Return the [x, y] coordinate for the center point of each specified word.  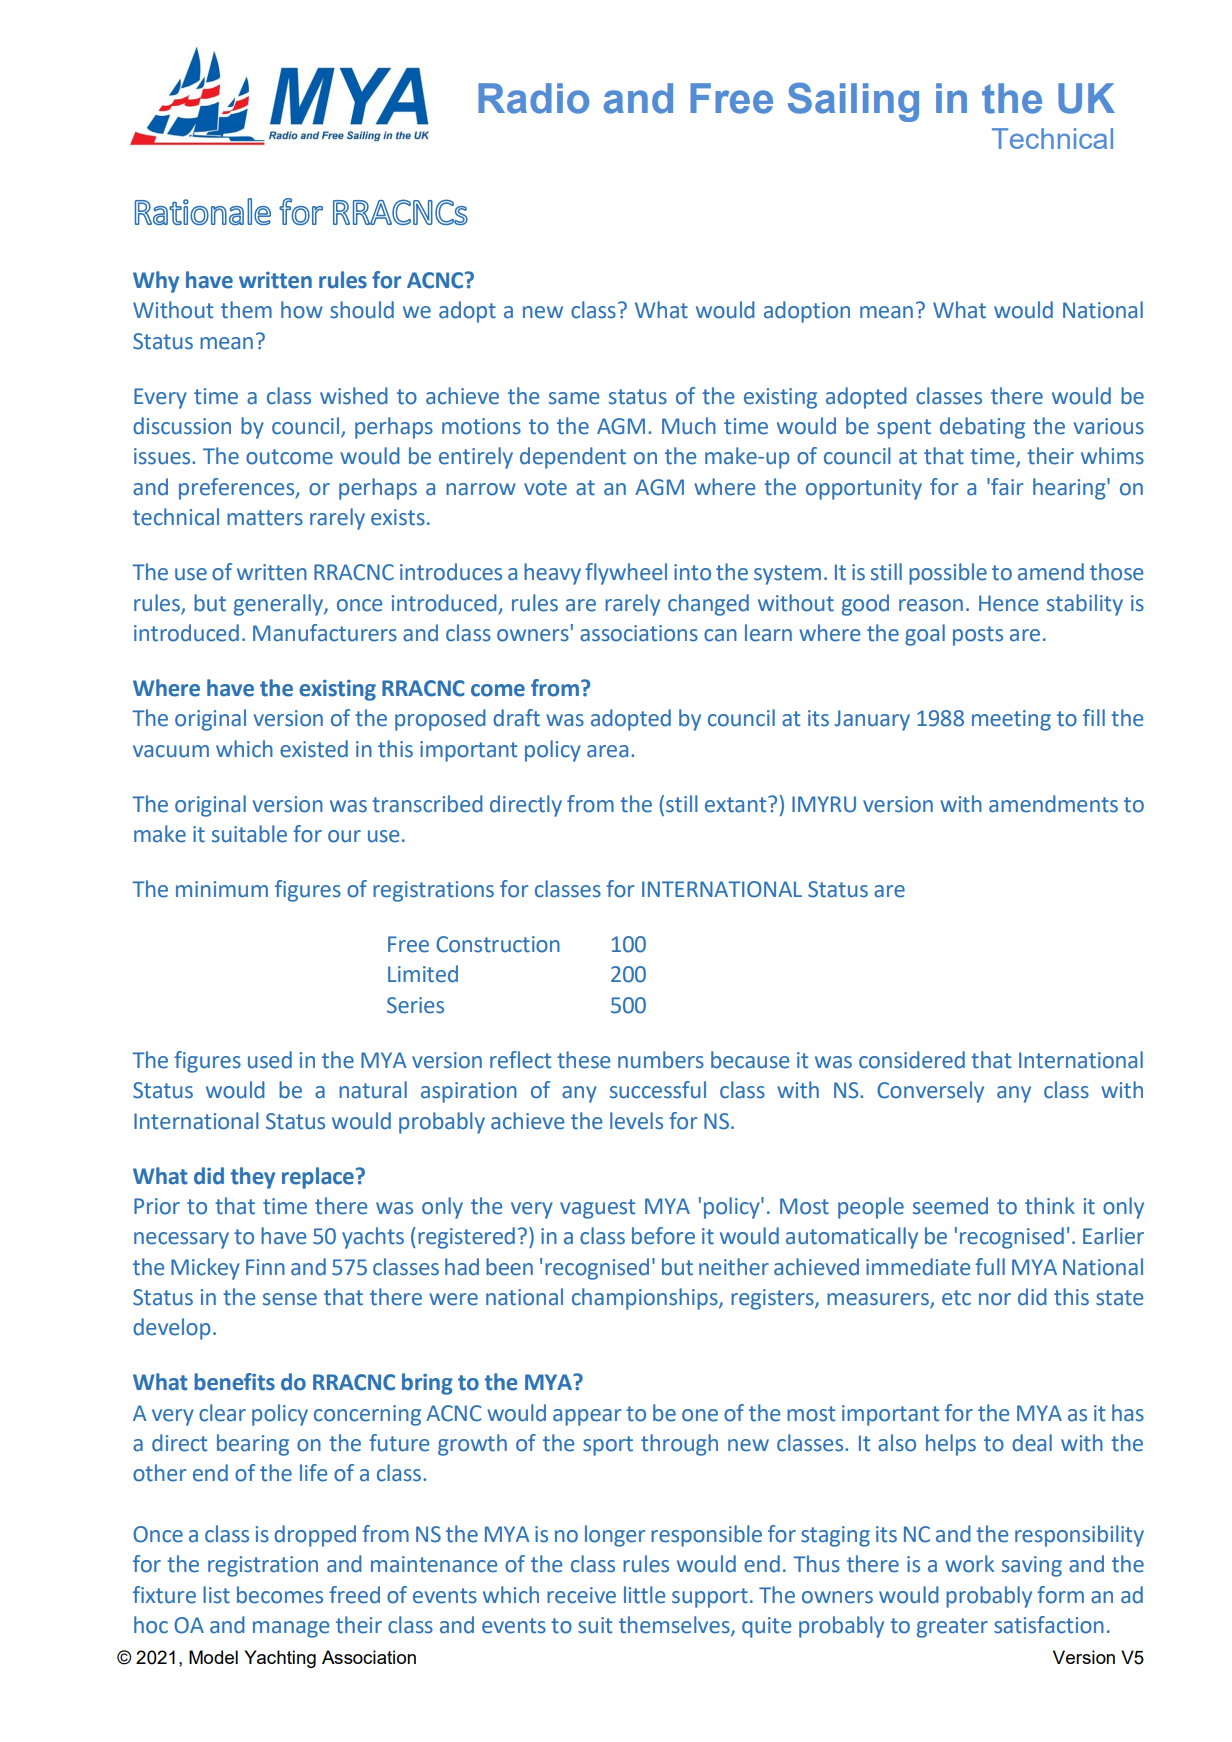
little [644, 1595]
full [990, 1267]
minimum [222, 889]
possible [948, 574]
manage [291, 1629]
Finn [265, 1267]
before [663, 1236]
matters [265, 518]
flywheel [626, 574]
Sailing [853, 102]
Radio [533, 98]
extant [737, 804]
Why [156, 282]
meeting [1011, 720]
